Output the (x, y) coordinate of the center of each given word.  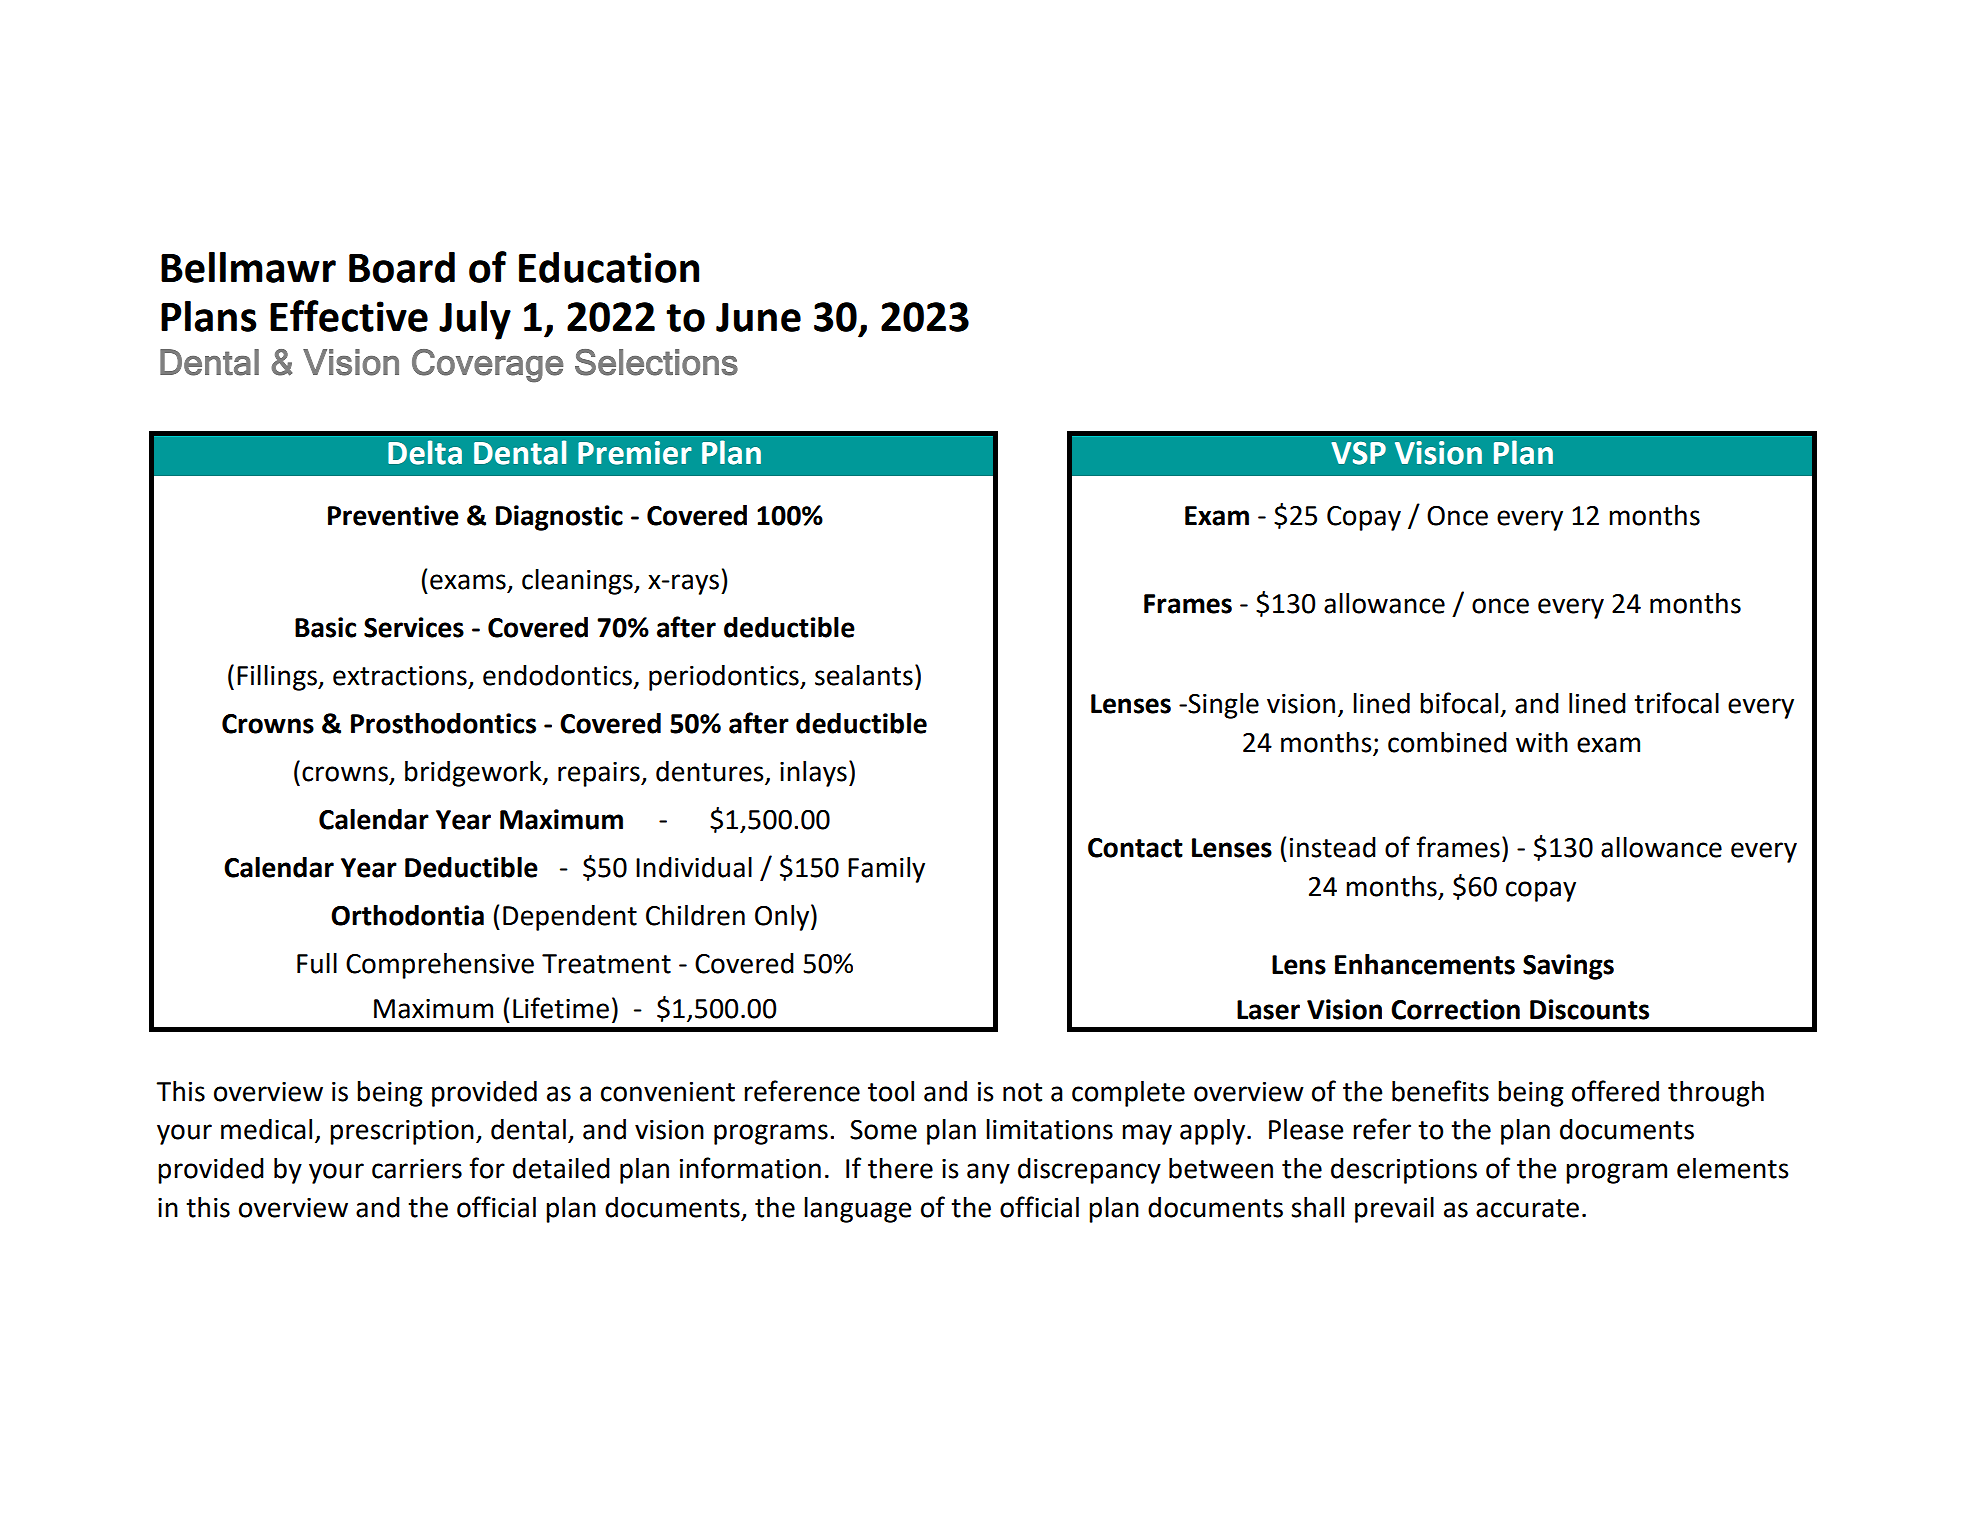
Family (886, 870)
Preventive (393, 515)
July (475, 320)
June (758, 317)
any (988, 1173)
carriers (417, 1169)
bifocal (1459, 703)
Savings (1568, 967)
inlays (813, 774)
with (1542, 742)
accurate (1527, 1208)
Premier (635, 453)
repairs (600, 774)
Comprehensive (440, 966)
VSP (1358, 453)
